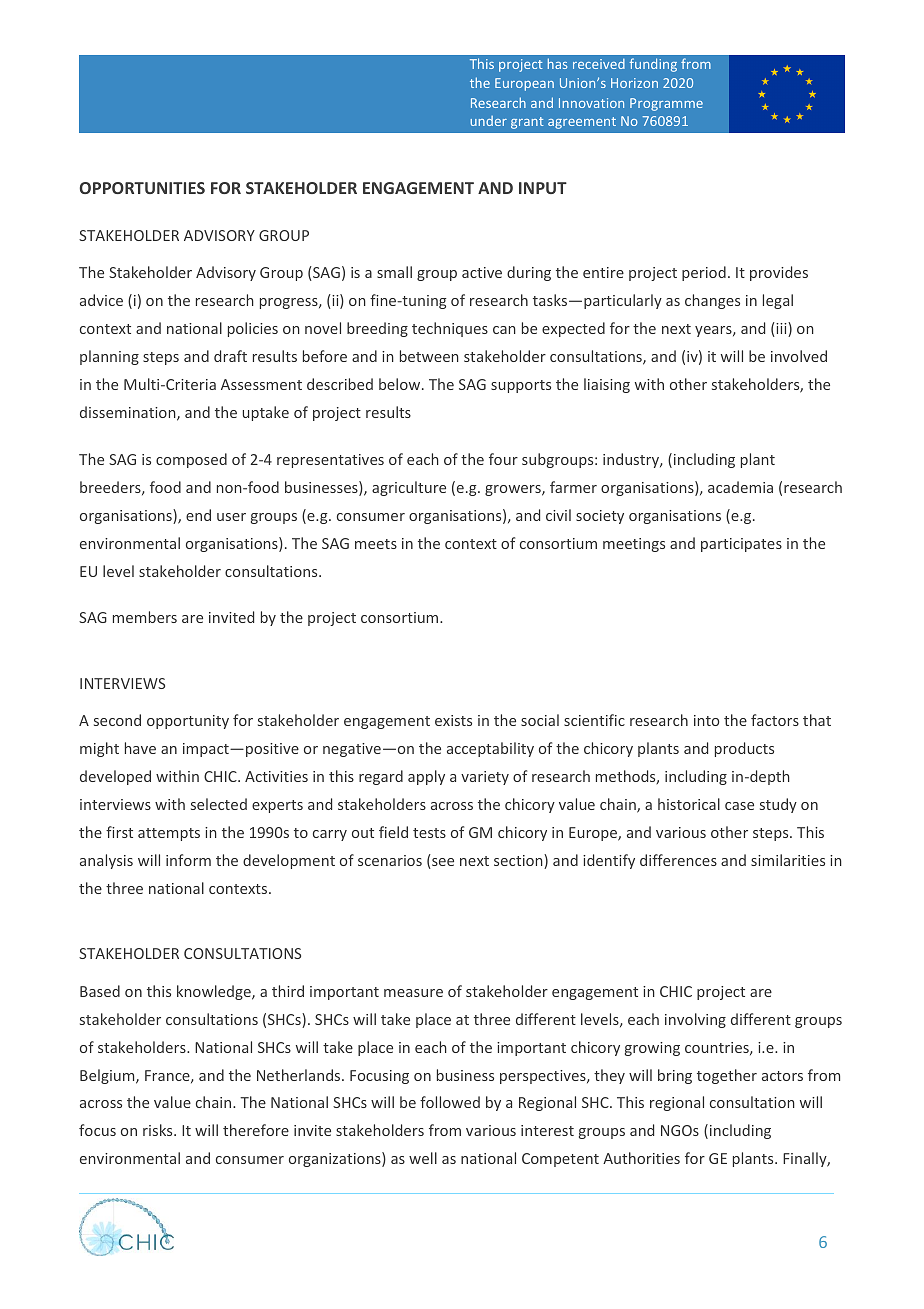  I want to click on meets, so click(376, 544).
